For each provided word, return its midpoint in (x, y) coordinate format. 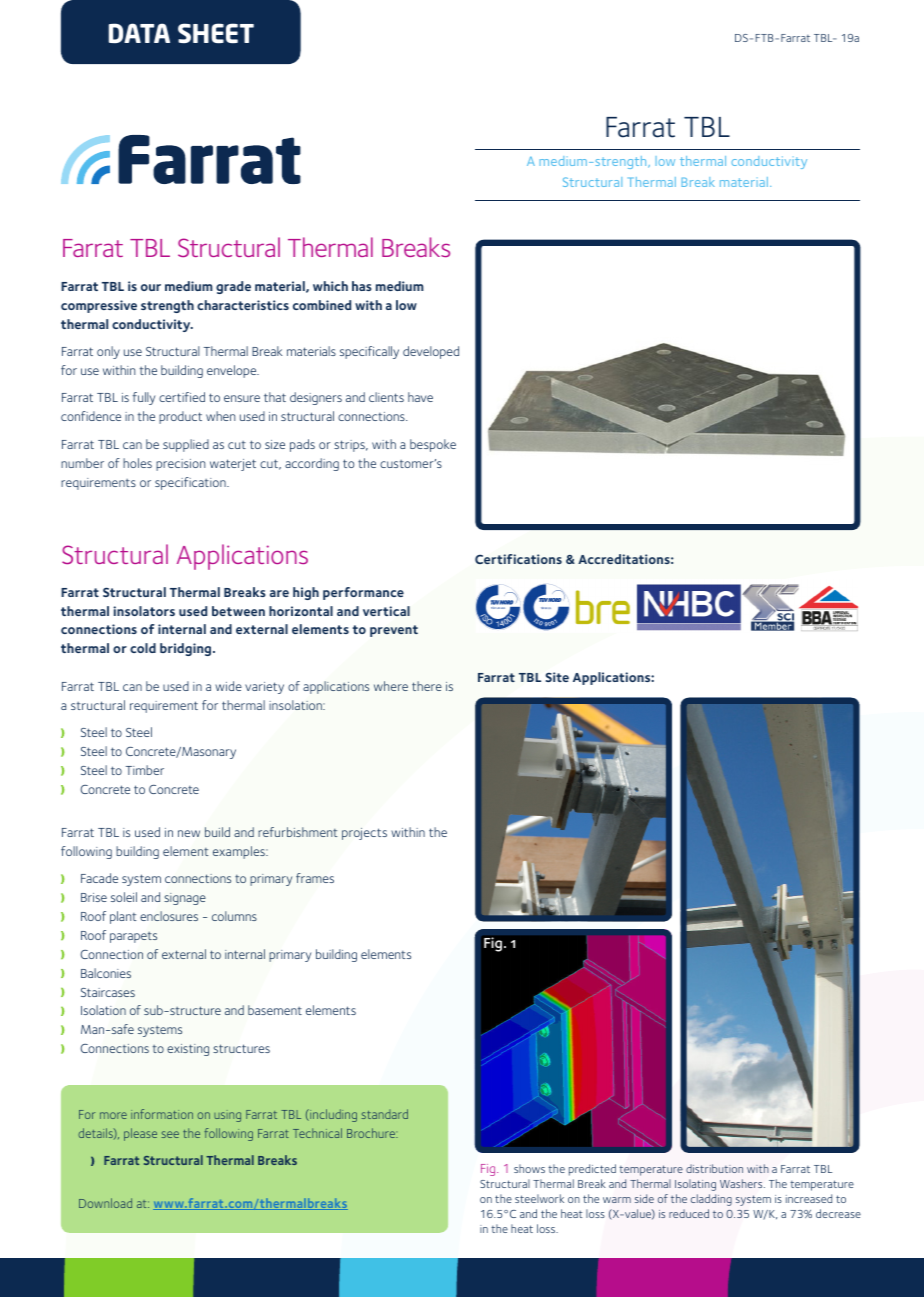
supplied (186, 445)
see (170, 1134)
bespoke (433, 445)
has (362, 286)
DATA (139, 33)
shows (529, 1168)
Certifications (518, 559)
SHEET (216, 33)
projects (364, 834)
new (189, 833)
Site (557, 677)
